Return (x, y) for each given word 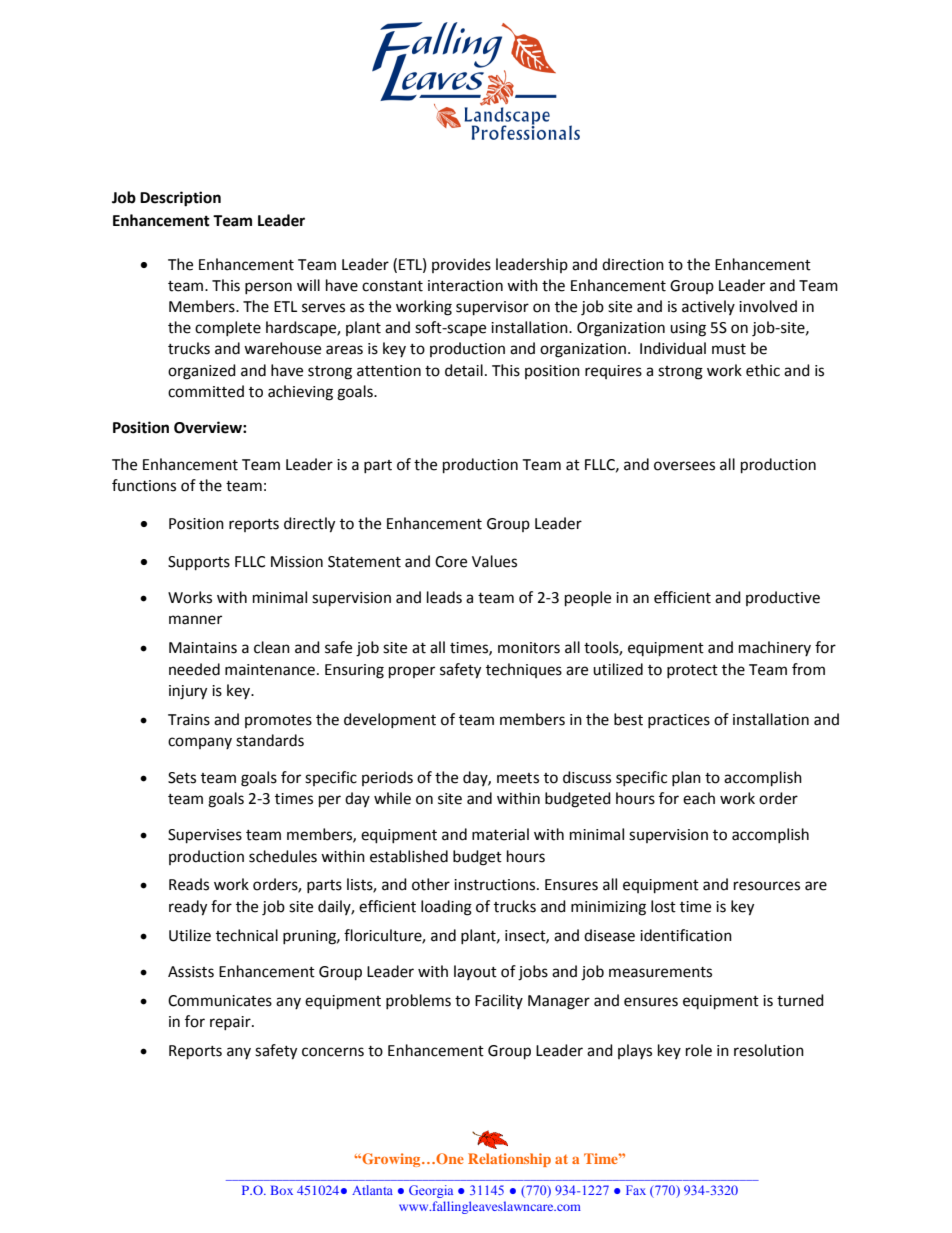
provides (461, 265)
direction (633, 264)
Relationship (509, 1160)
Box (282, 1190)
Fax (636, 1190)
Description (180, 199)
